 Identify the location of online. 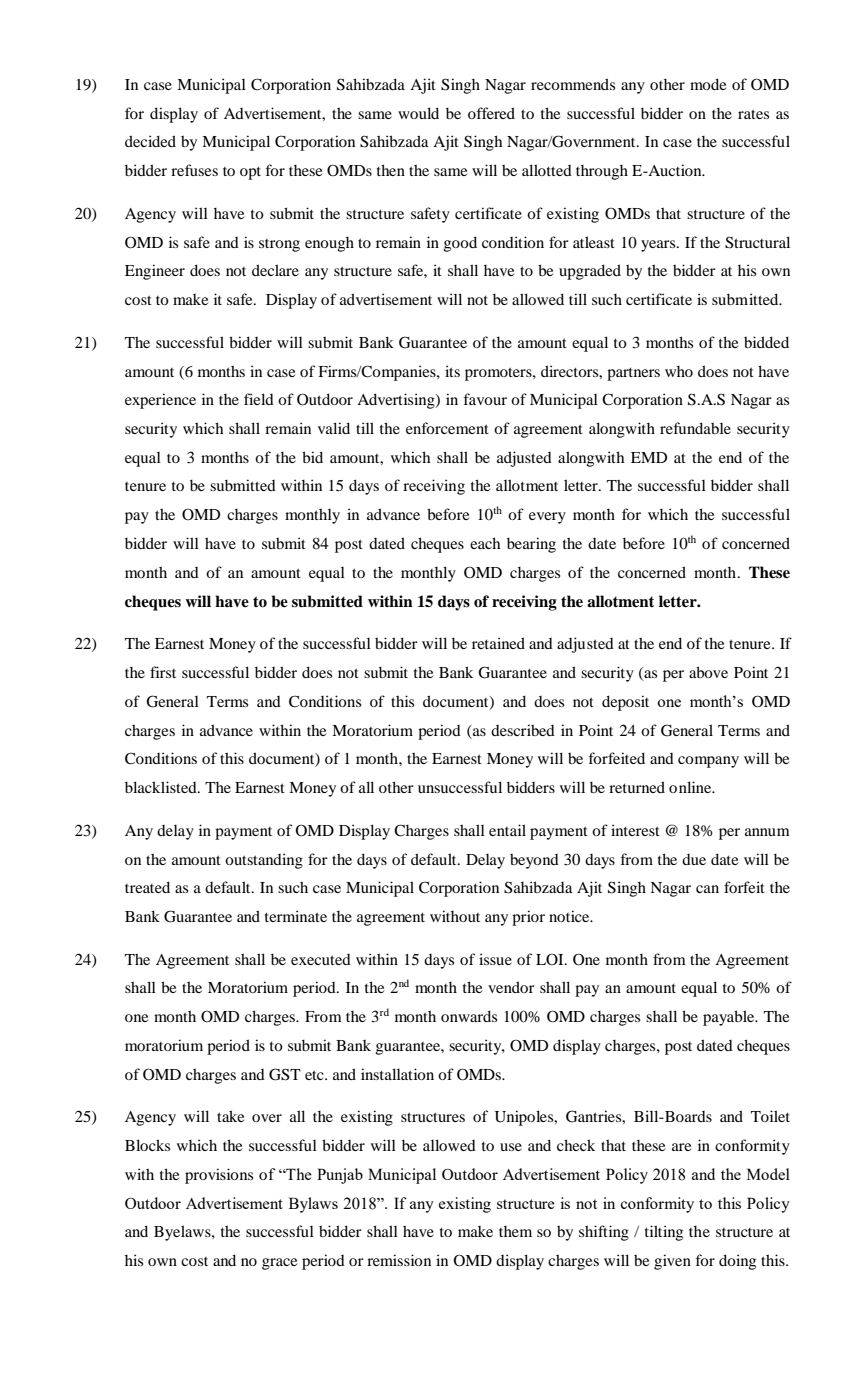
(691, 787).
